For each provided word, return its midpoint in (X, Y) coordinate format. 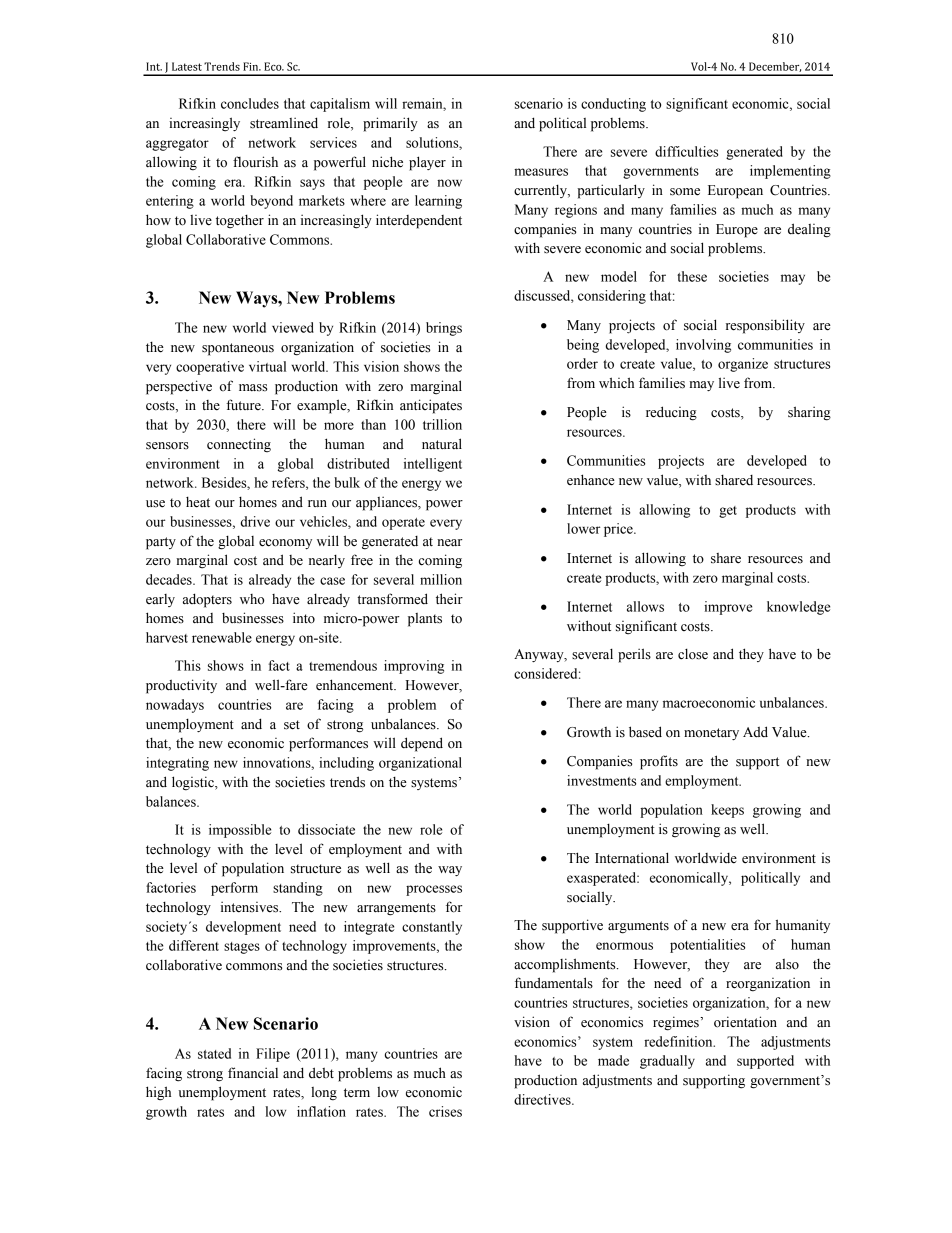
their (449, 599)
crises (445, 1111)
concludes (250, 103)
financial (253, 1073)
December (775, 67)
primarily (390, 124)
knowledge (798, 608)
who (252, 599)
